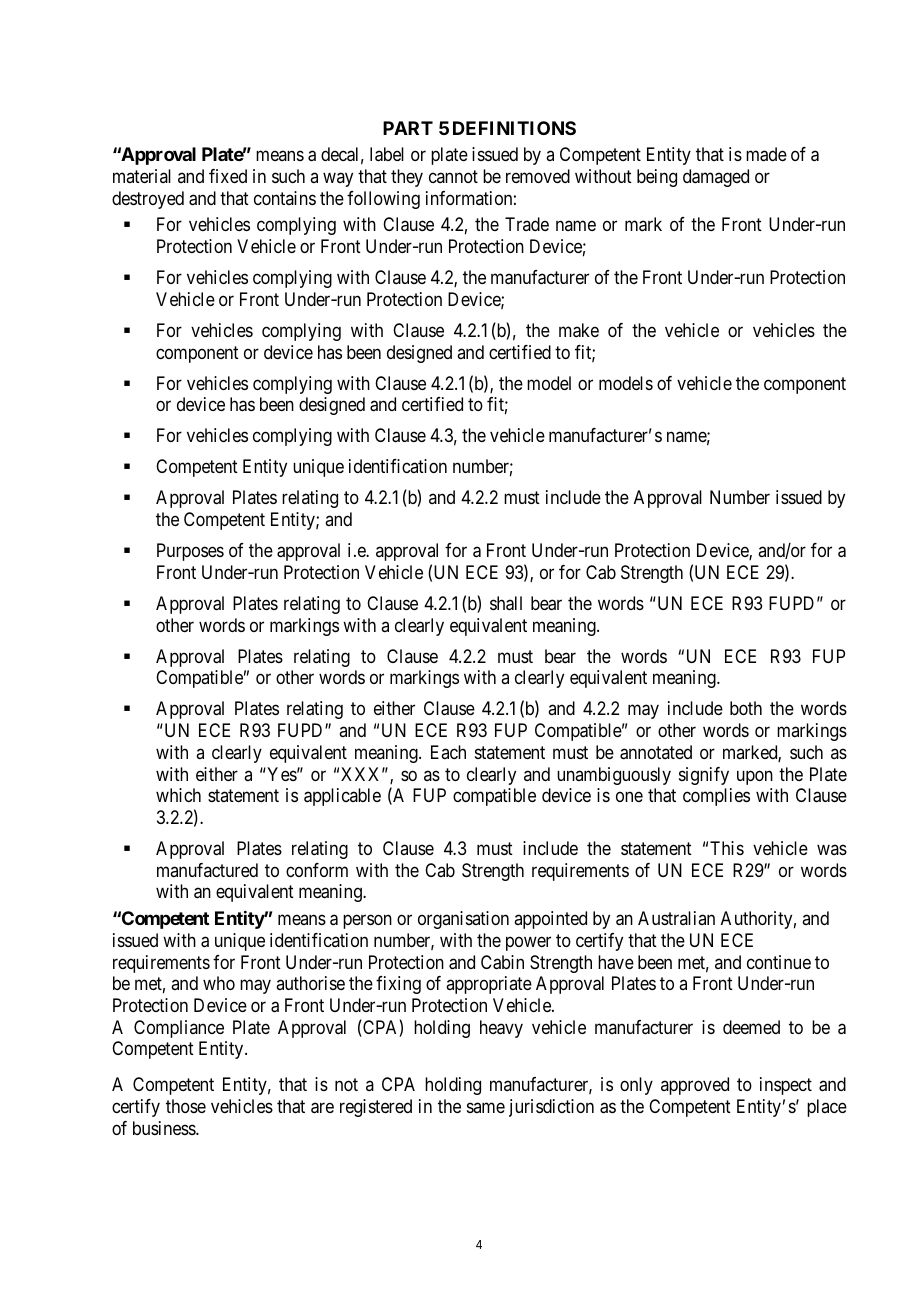  What do you see at coordinates (486, 1107) in the screenshot?
I see `same` at bounding box center [486, 1107].
